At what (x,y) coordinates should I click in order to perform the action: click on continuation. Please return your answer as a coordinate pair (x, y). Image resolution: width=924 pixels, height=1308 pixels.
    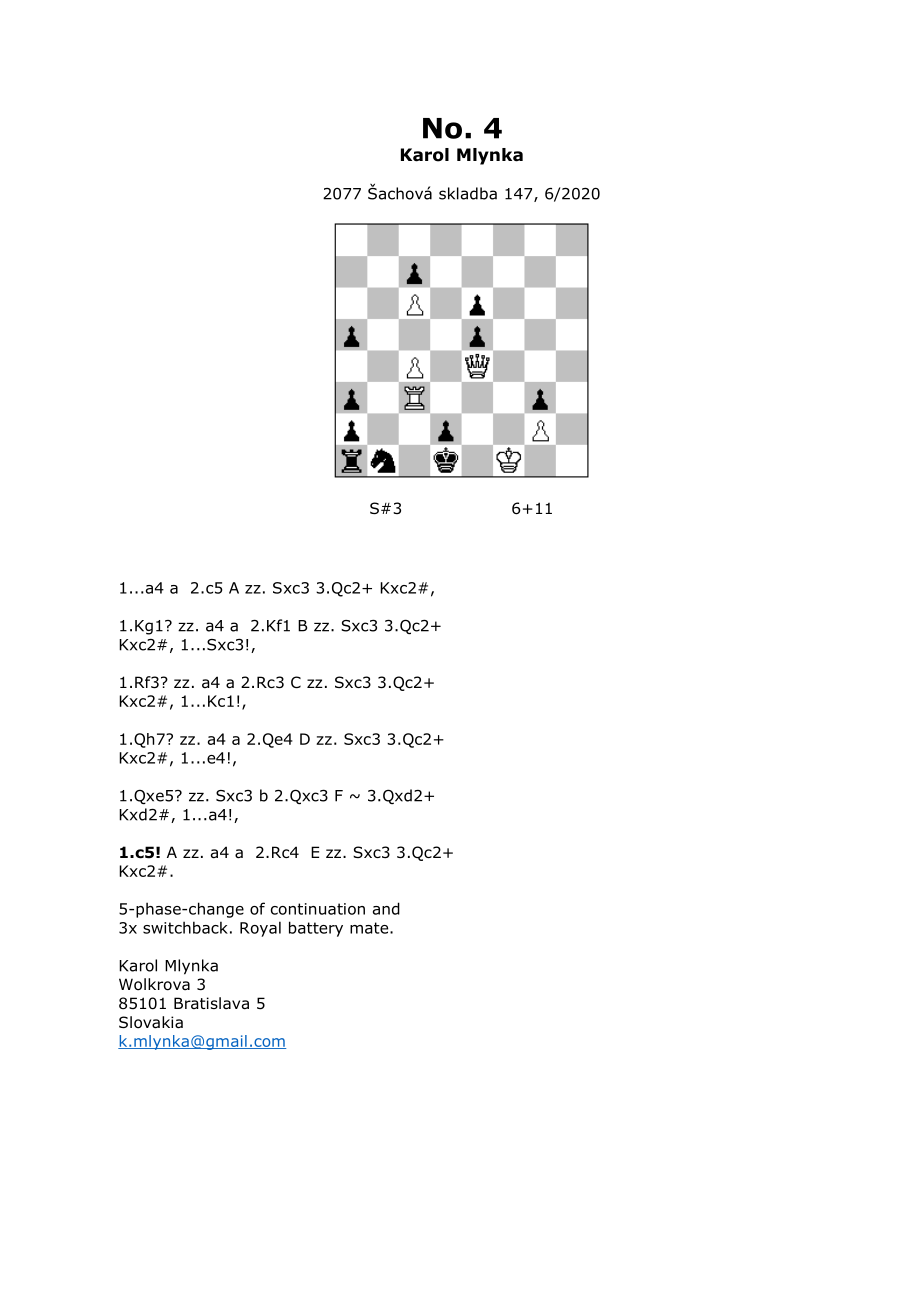
    Looking at the image, I should click on (318, 909).
